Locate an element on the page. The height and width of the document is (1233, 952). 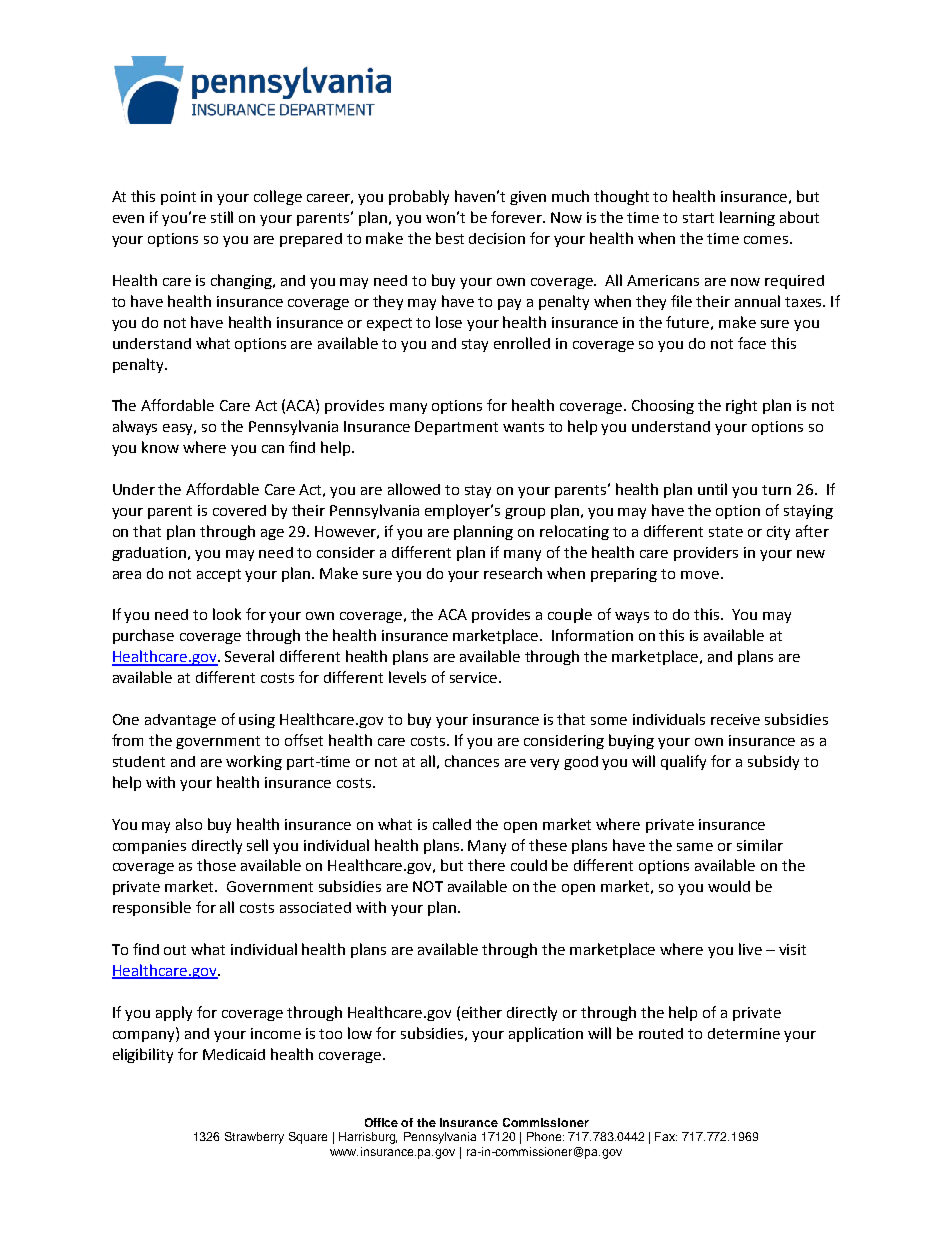
best is located at coordinates (450, 238).
